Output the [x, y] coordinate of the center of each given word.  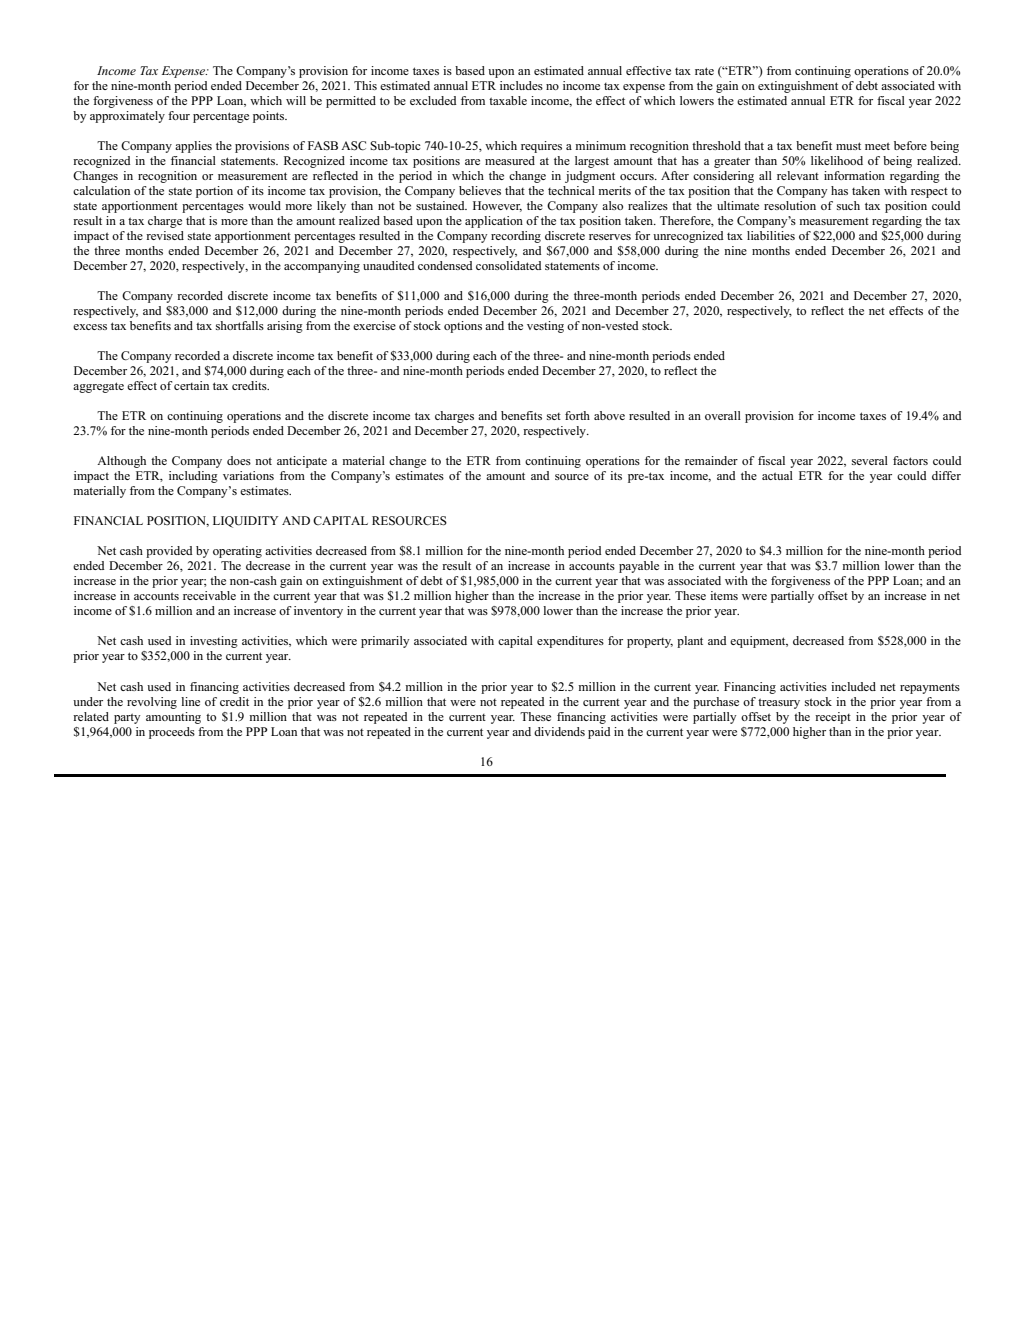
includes [521, 85]
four [179, 115]
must [848, 146]
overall [723, 415]
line [190, 701]
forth [577, 415]
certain [191, 385]
